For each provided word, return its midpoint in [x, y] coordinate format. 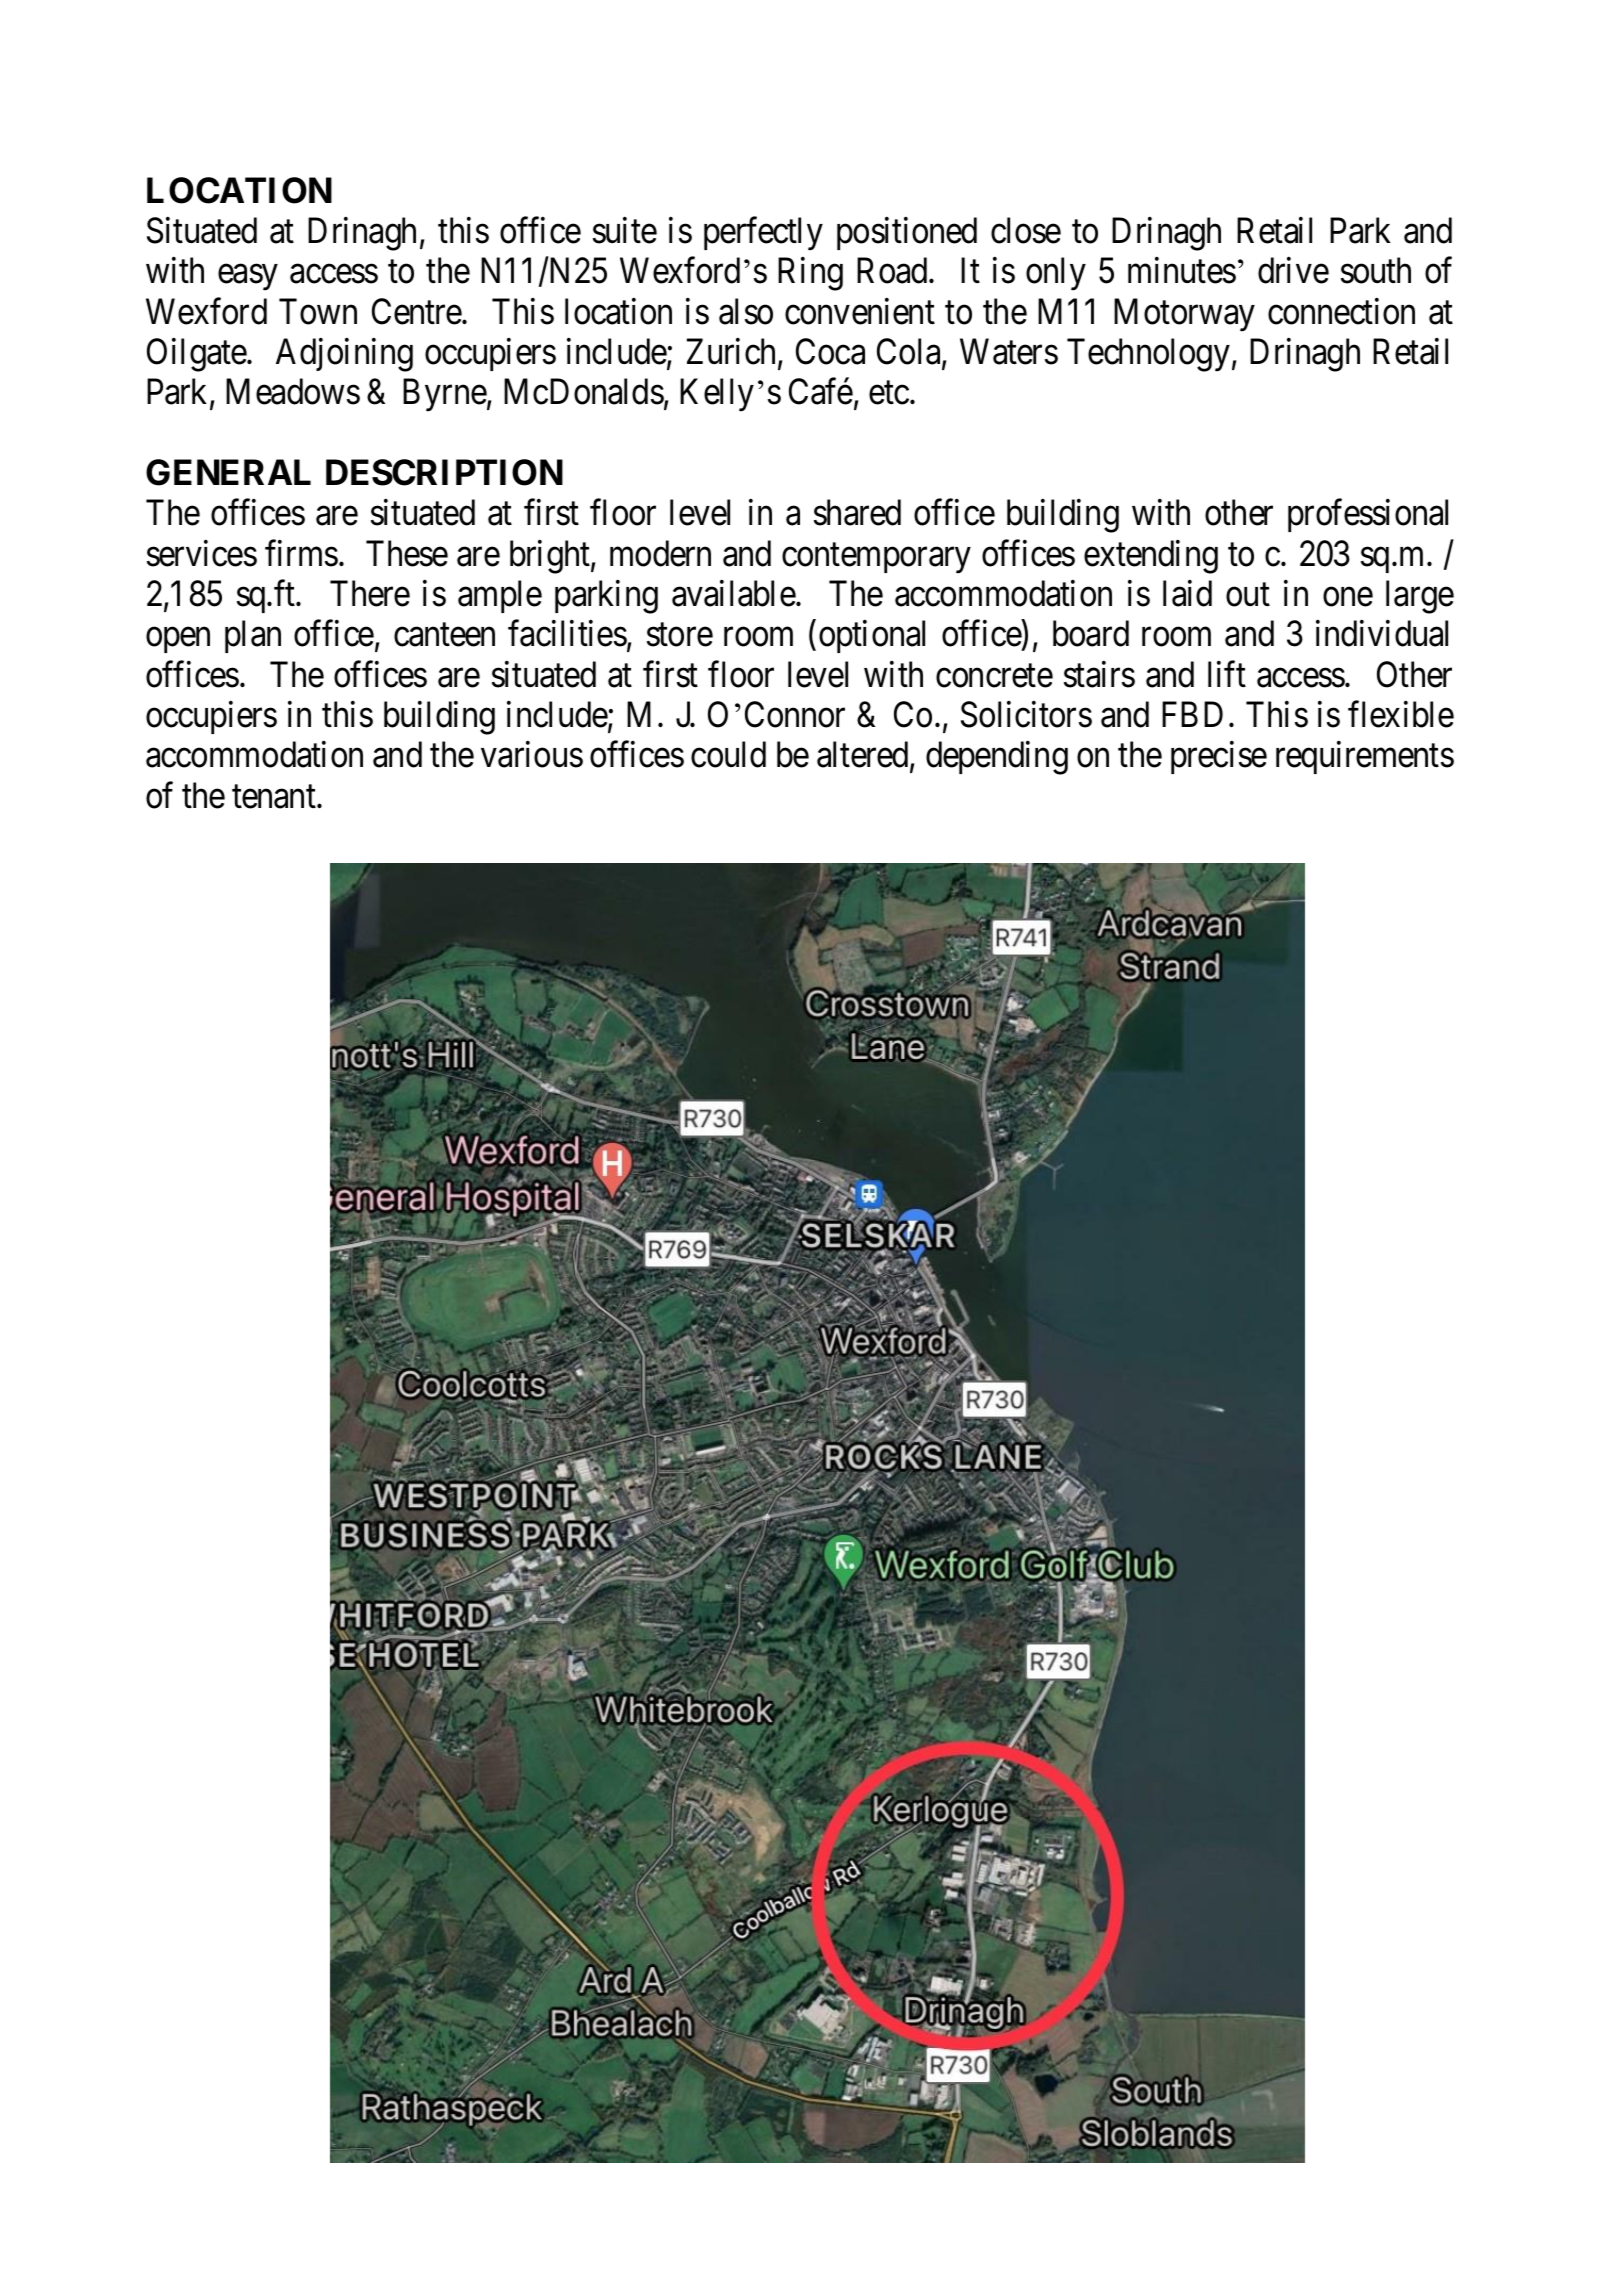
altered [864, 756]
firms [301, 553]
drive [1293, 271]
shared [857, 512]
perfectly [763, 234]
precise [1219, 758]
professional [1368, 515]
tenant [275, 797]
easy [247, 278]
